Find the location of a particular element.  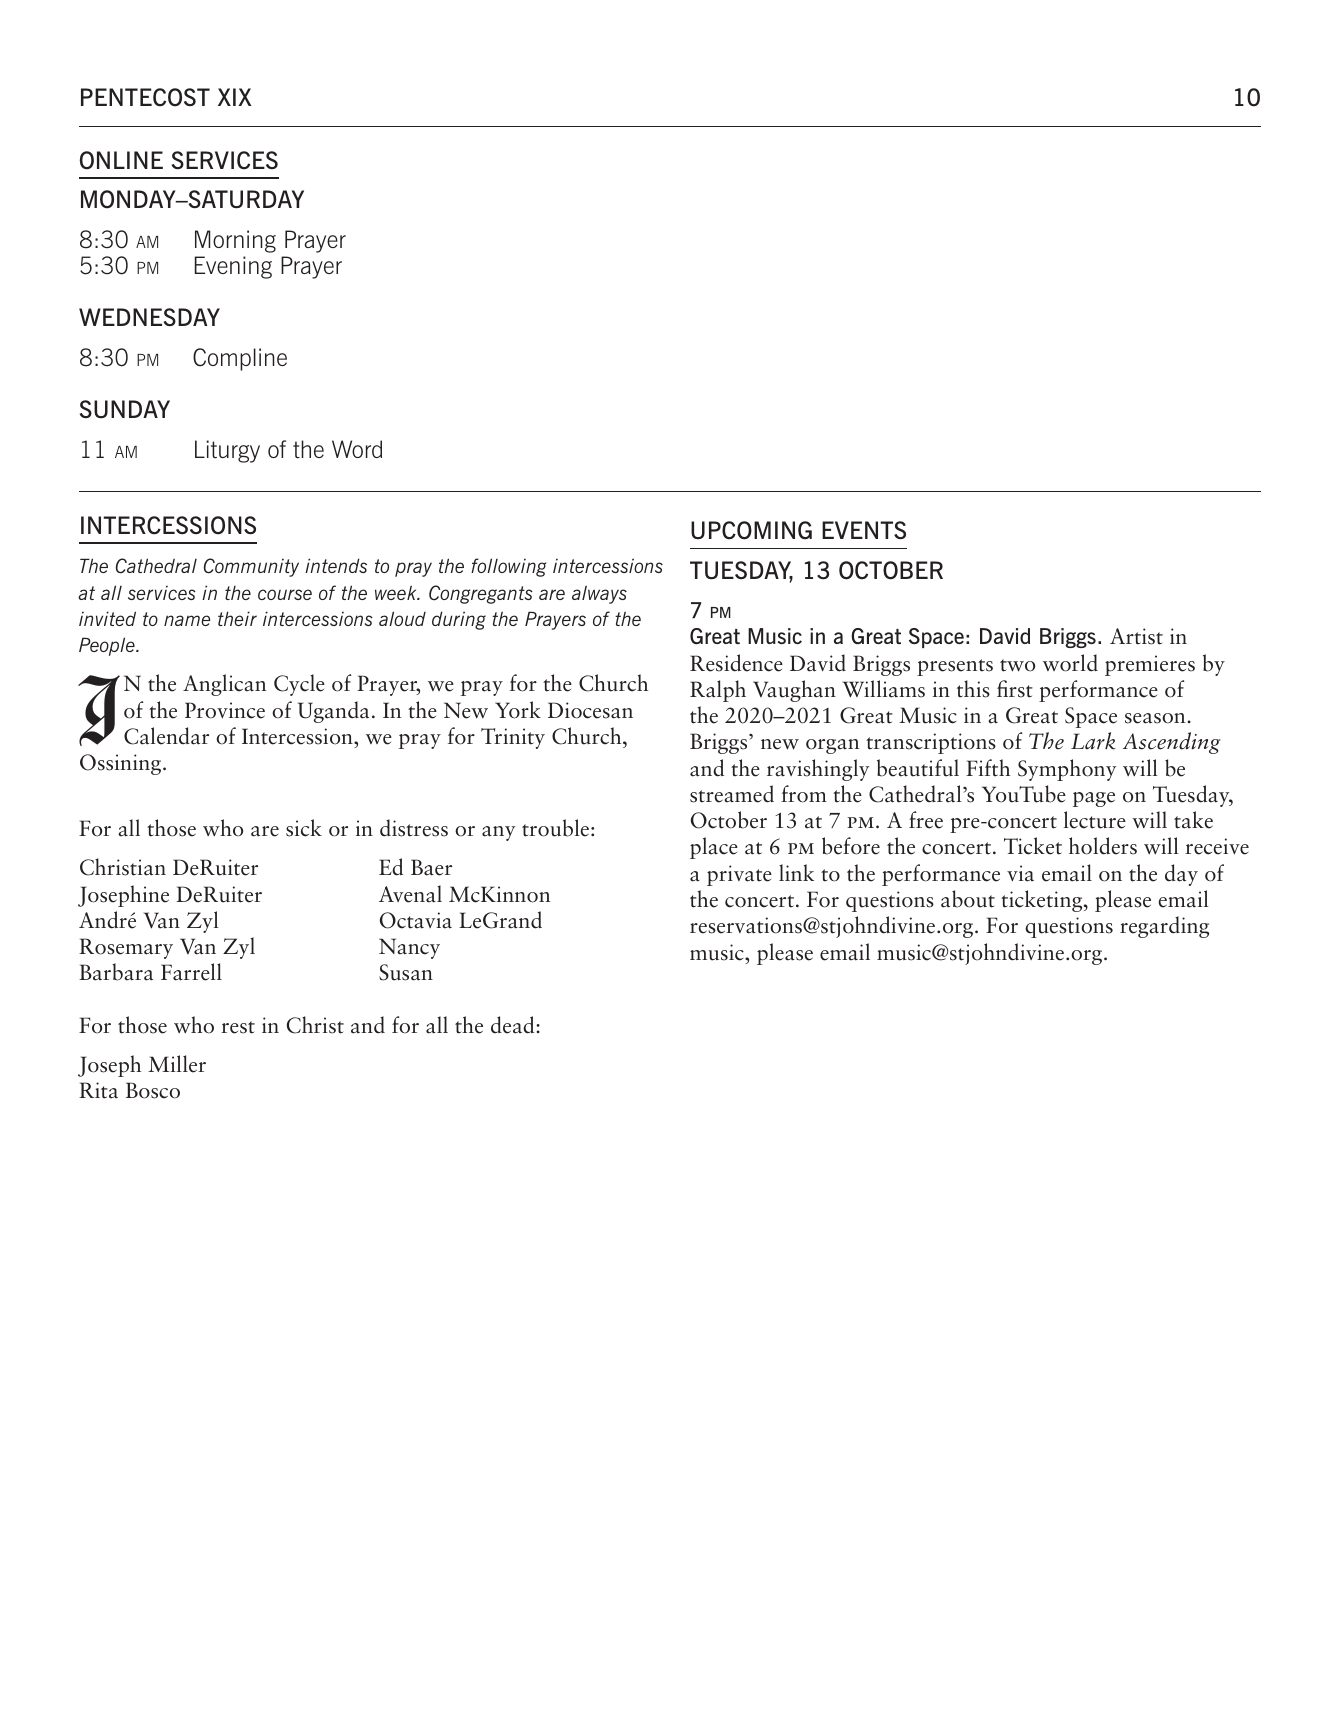

course is located at coordinates (285, 594).
